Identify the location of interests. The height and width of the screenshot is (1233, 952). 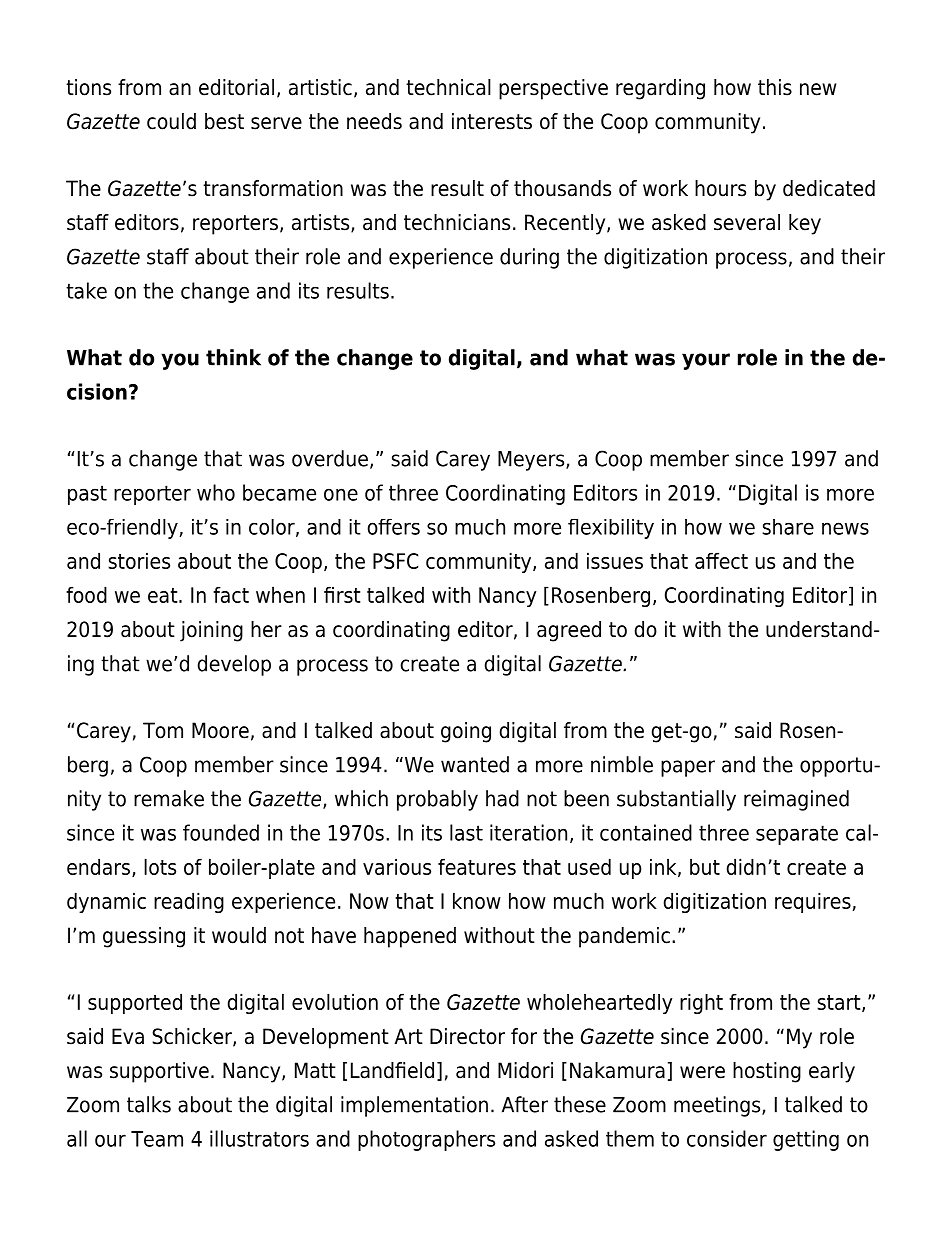
(492, 121).
